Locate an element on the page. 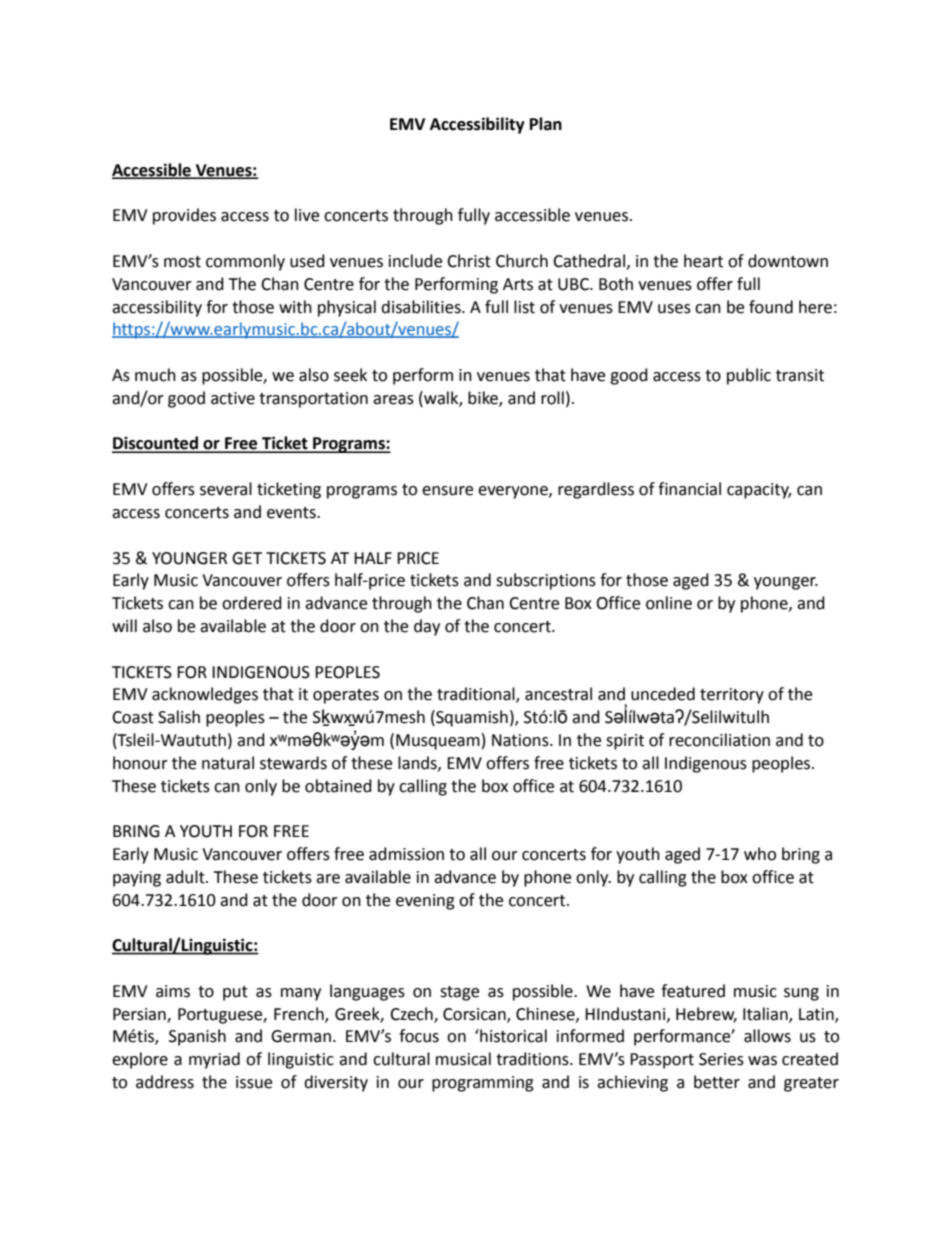 The width and height of the document is (952, 1233). programming is located at coordinates (483, 1084).
